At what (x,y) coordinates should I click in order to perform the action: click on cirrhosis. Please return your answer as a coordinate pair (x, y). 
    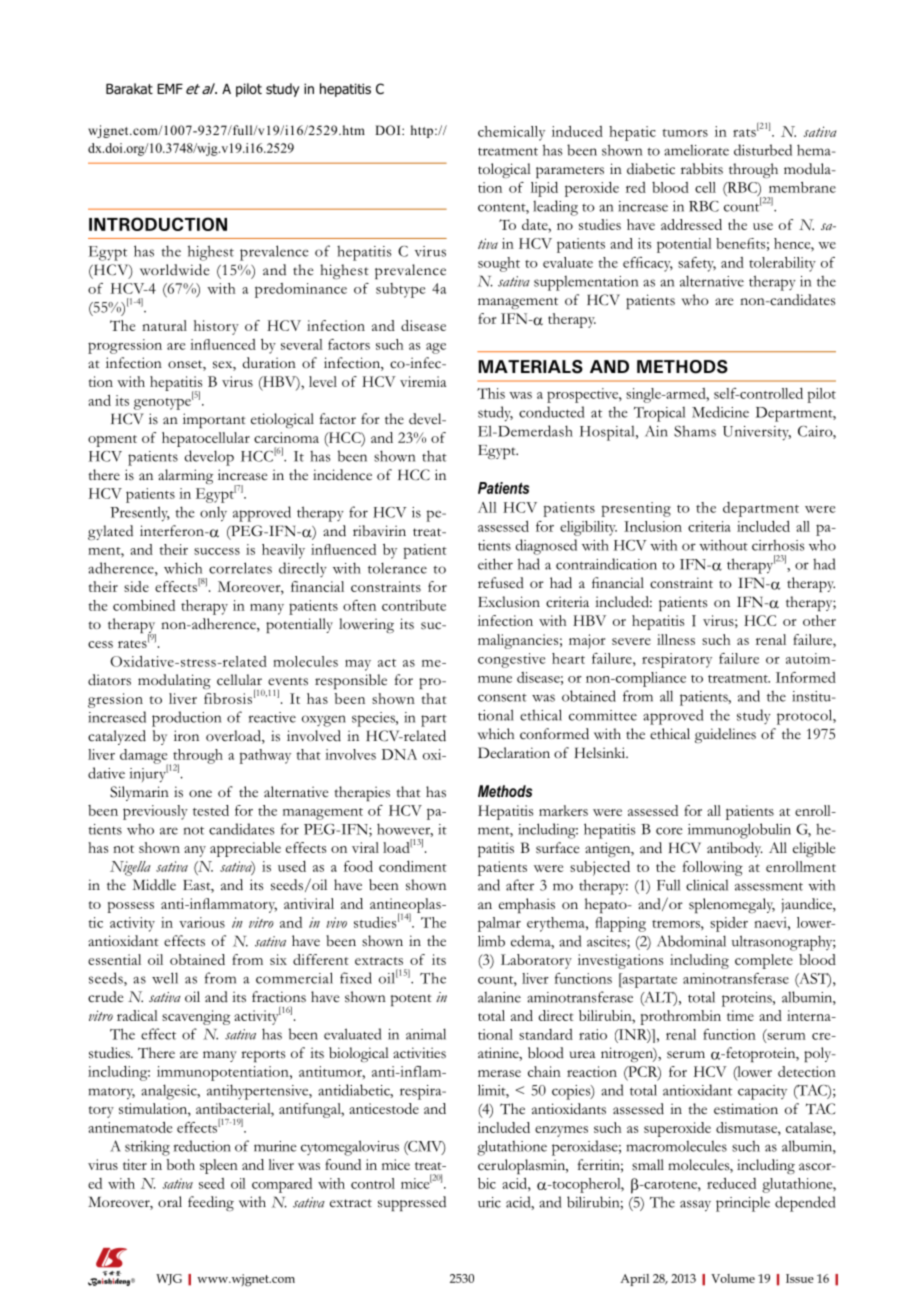
    Looking at the image, I should click on (778, 545).
